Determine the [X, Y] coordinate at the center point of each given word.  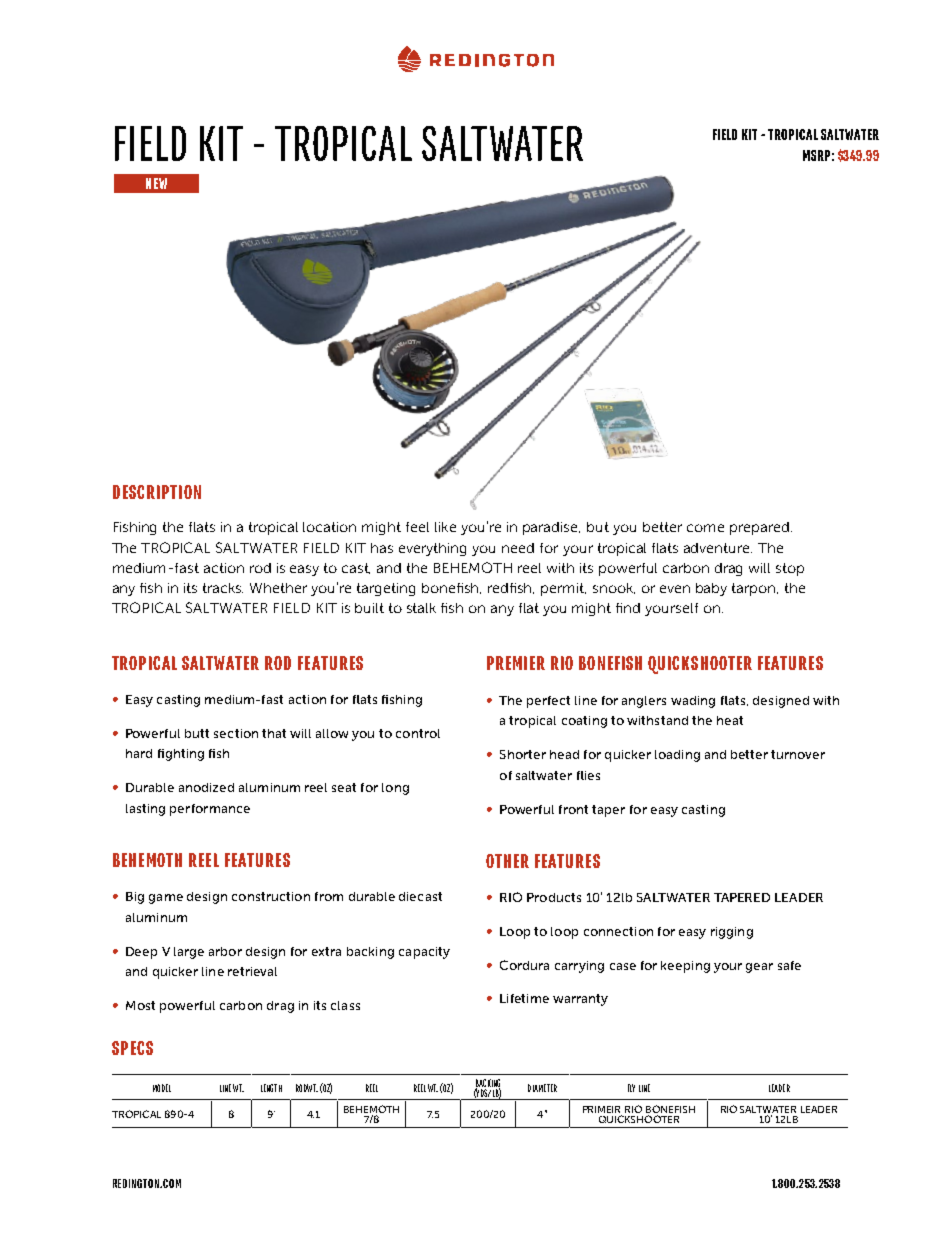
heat [730, 720]
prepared [759, 528]
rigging [732, 933]
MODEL [162, 1088]
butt [197, 733]
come [705, 528]
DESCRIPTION [157, 492]
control [418, 733]
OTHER [507, 861]
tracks [223, 588]
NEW [156, 183]
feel [417, 527]
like [445, 527]
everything [432, 549]
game [166, 899]
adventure [718, 548]
